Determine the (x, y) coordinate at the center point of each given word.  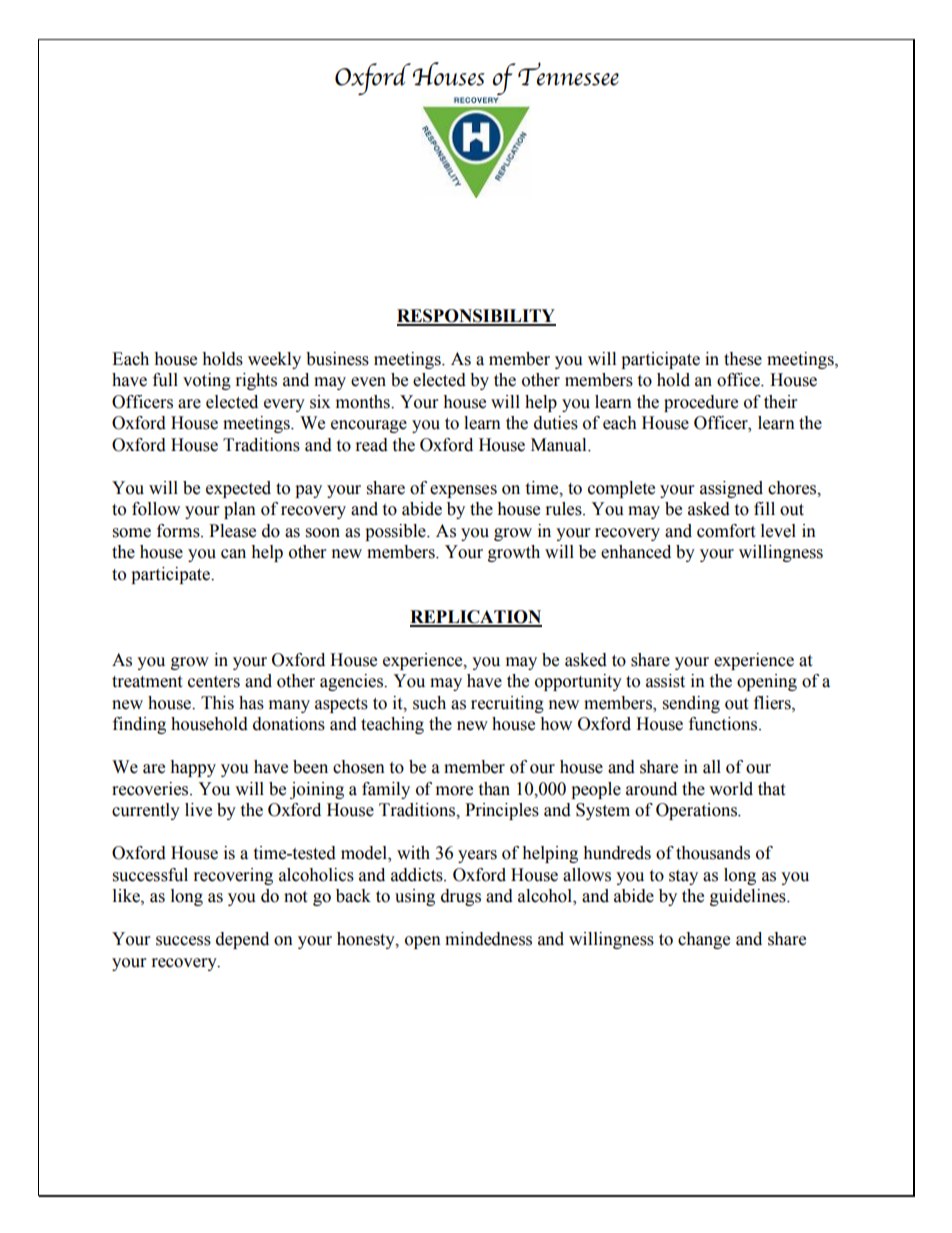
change (704, 940)
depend (242, 940)
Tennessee (568, 74)
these (743, 359)
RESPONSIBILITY (476, 317)
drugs (461, 897)
